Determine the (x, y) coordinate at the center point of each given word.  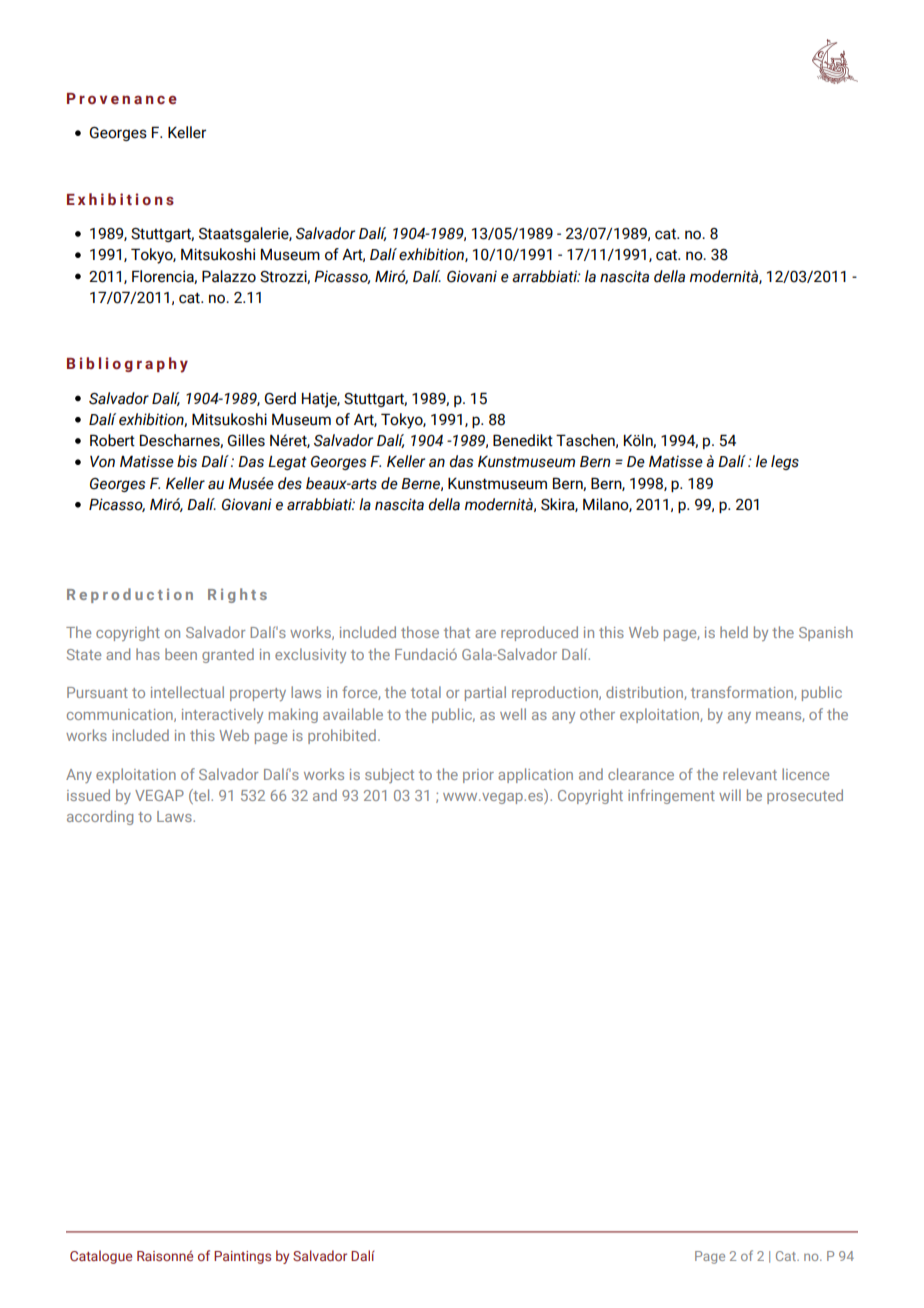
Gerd (280, 398)
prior (478, 776)
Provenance (122, 98)
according (100, 817)
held (734, 632)
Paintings (242, 1257)
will (730, 795)
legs (785, 462)
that (457, 632)
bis (187, 461)
